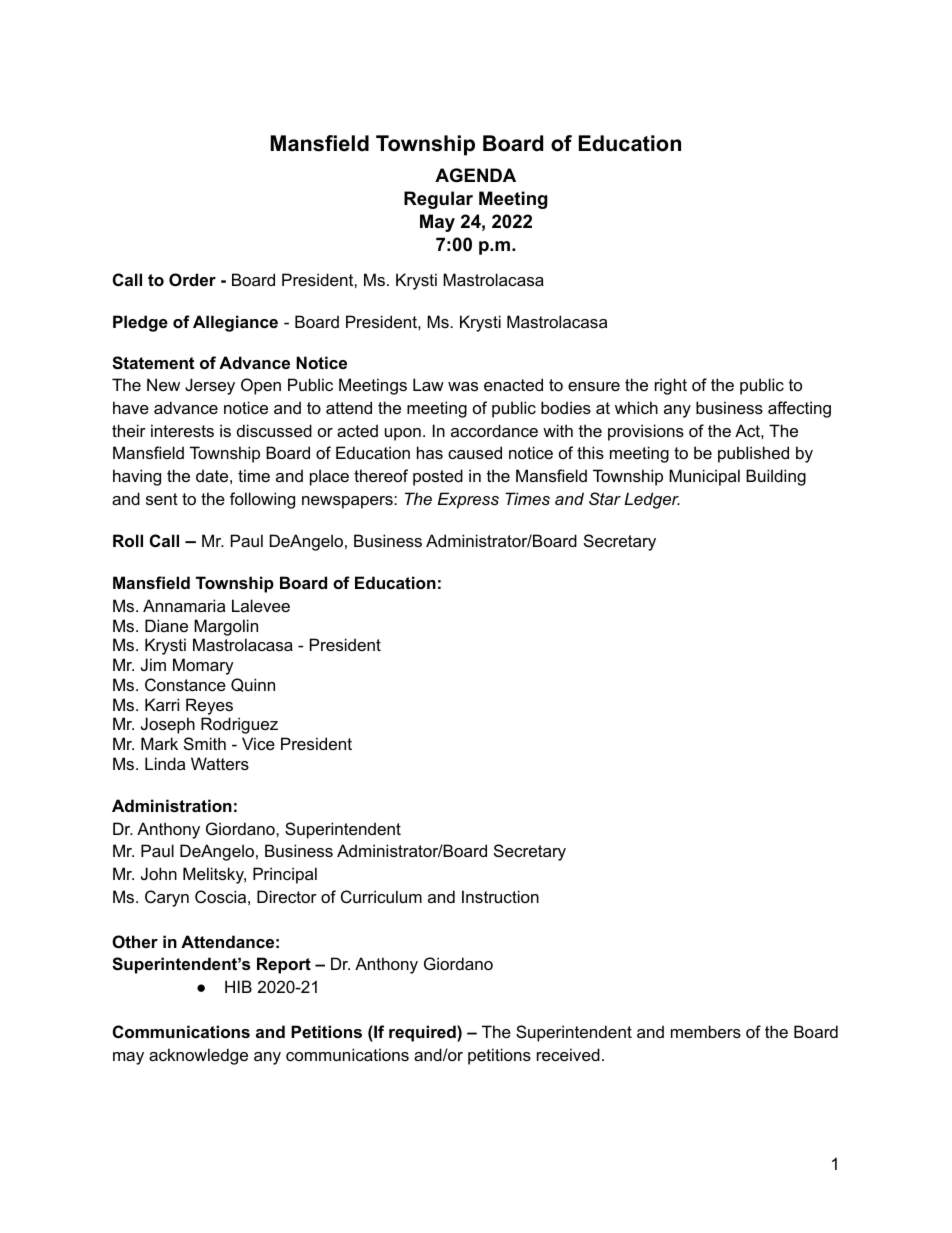 Image resolution: width=952 pixels, height=1233 pixels. What do you see at coordinates (198, 1056) in the document?
I see `acknowledge` at bounding box center [198, 1056].
